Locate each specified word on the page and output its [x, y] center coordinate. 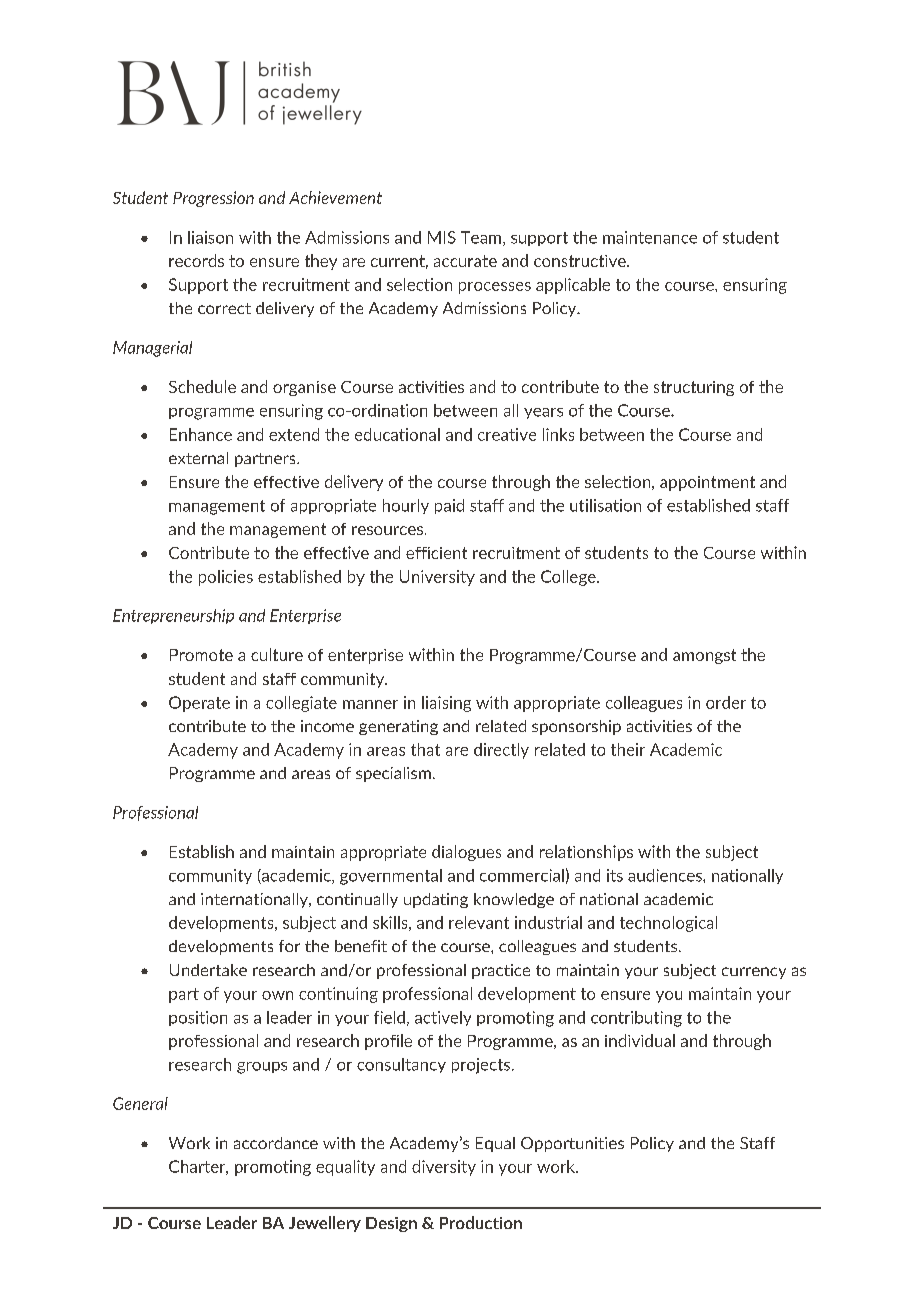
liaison [210, 237]
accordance [276, 1143]
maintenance [650, 237]
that [425, 749]
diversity [444, 1168]
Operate [199, 704]
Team [482, 238]
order [726, 702]
